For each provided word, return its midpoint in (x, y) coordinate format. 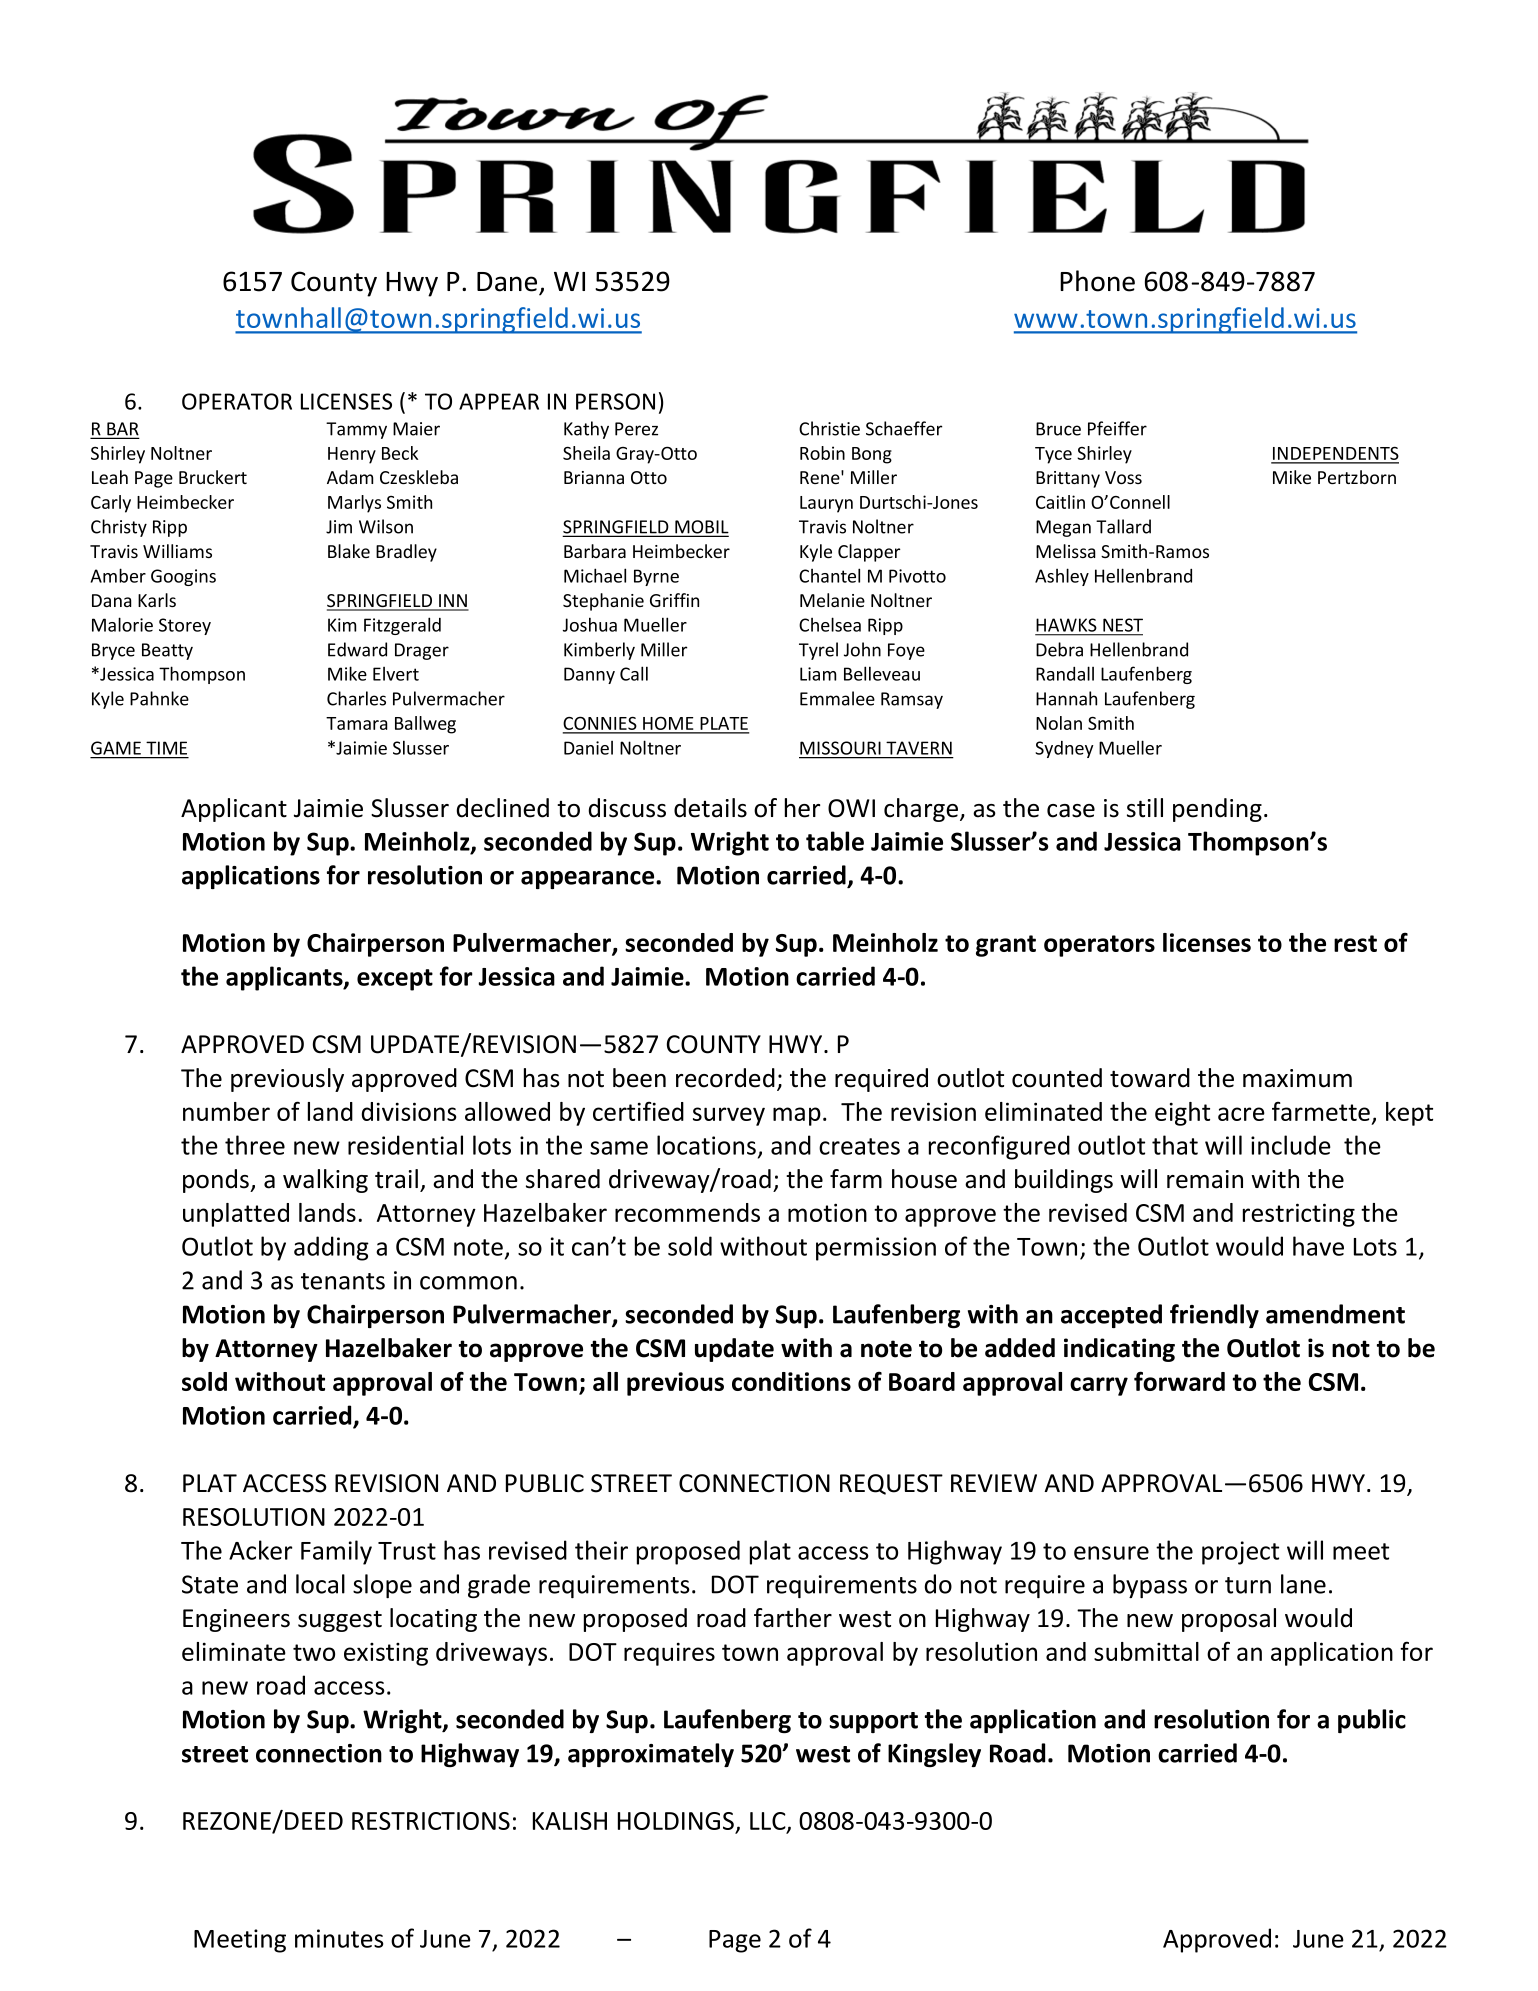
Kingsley (934, 1755)
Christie (829, 428)
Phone (1097, 281)
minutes (339, 1938)
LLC (769, 1822)
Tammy (356, 430)
